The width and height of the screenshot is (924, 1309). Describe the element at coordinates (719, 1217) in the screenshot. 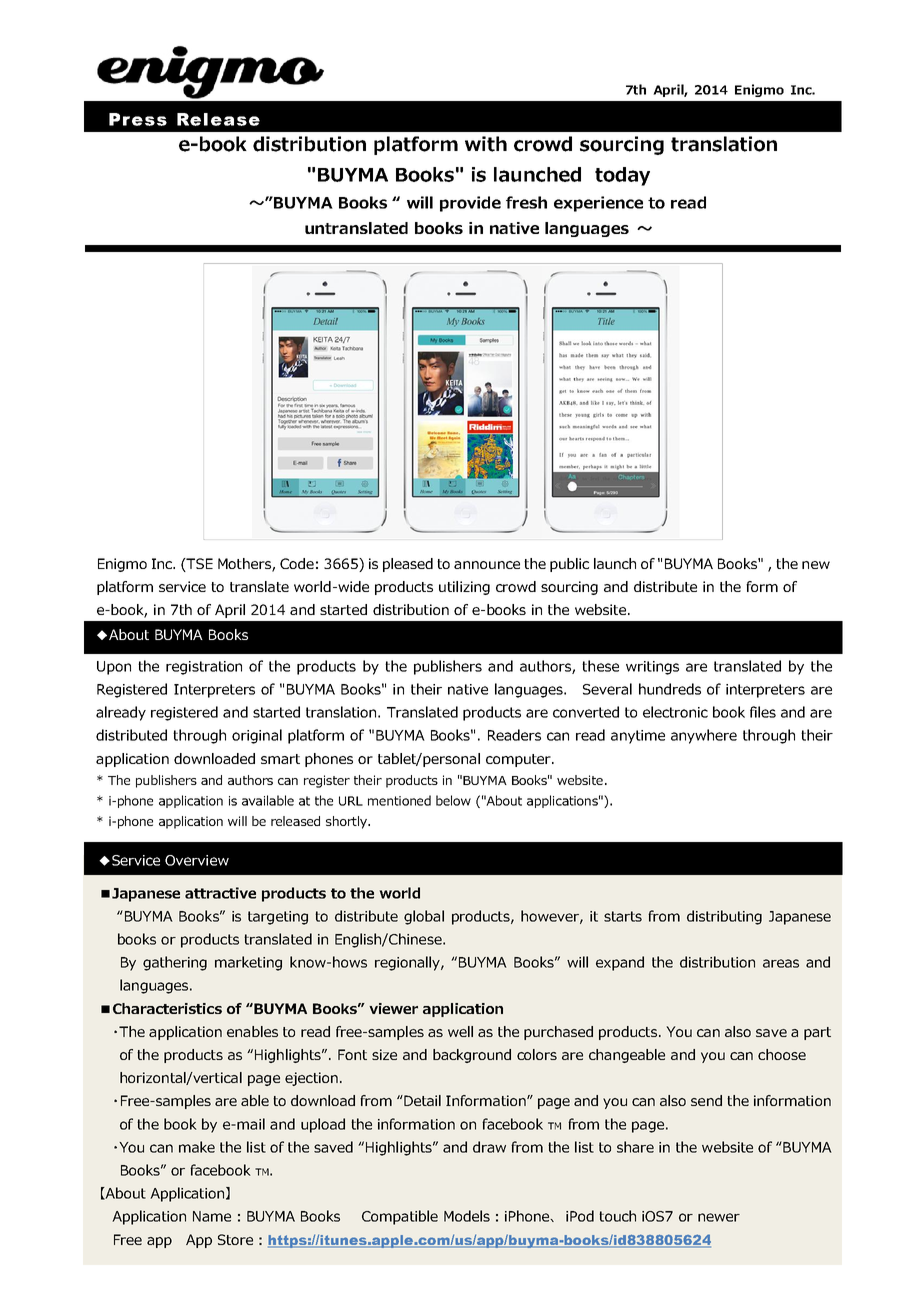

I see `newer` at that location.
